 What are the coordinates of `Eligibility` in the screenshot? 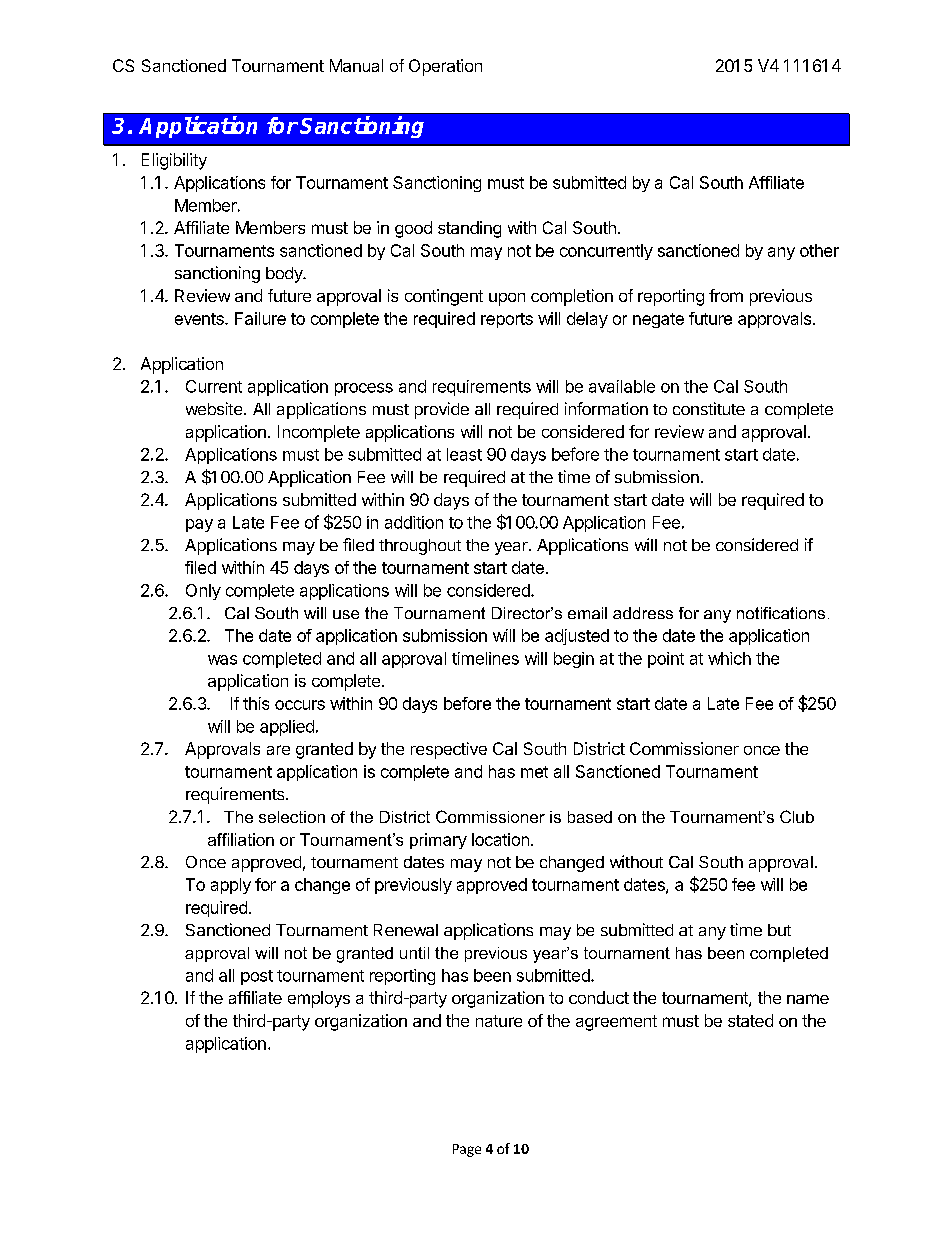 It's located at (174, 161).
